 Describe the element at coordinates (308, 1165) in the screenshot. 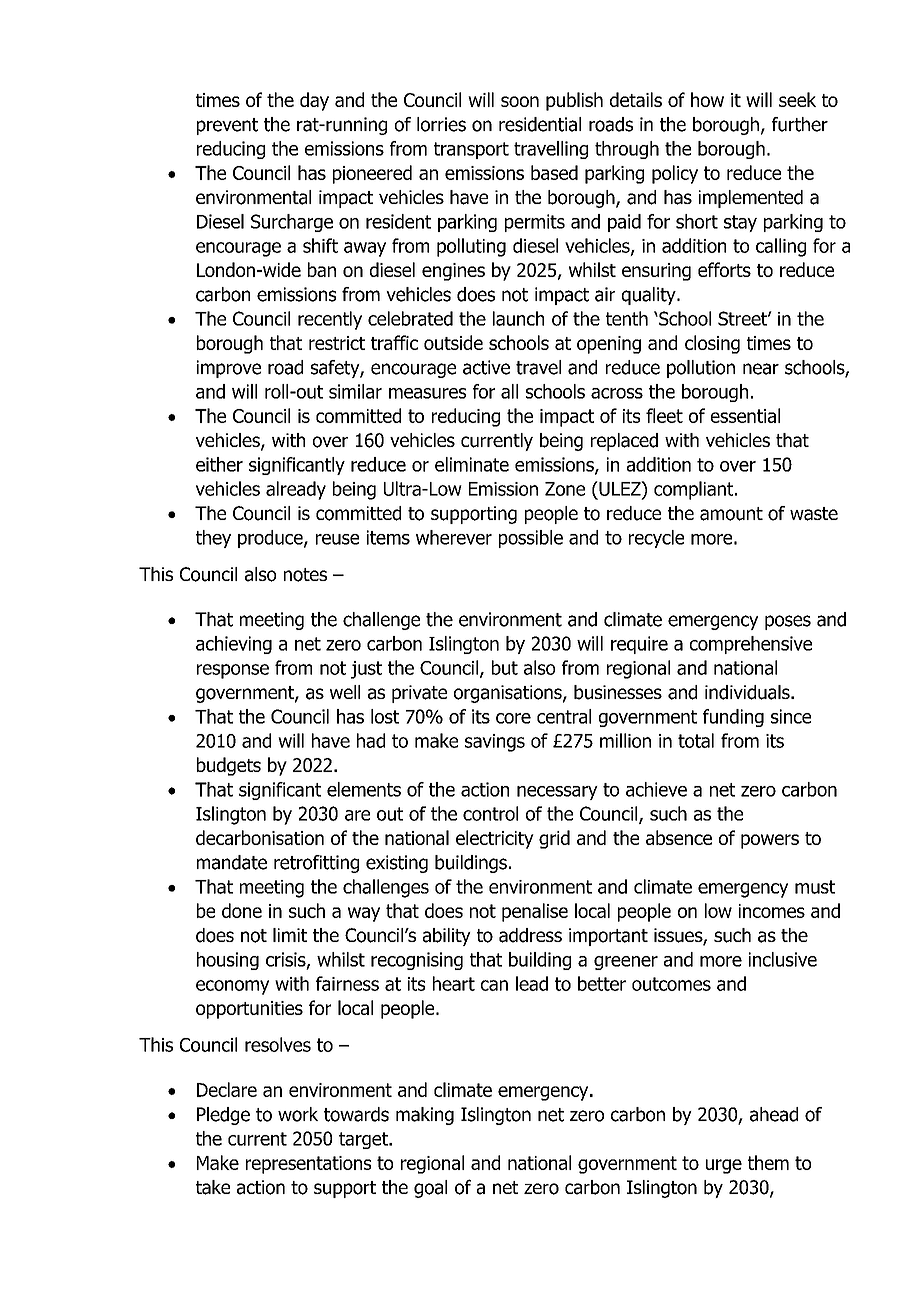

I see `representations` at that location.
